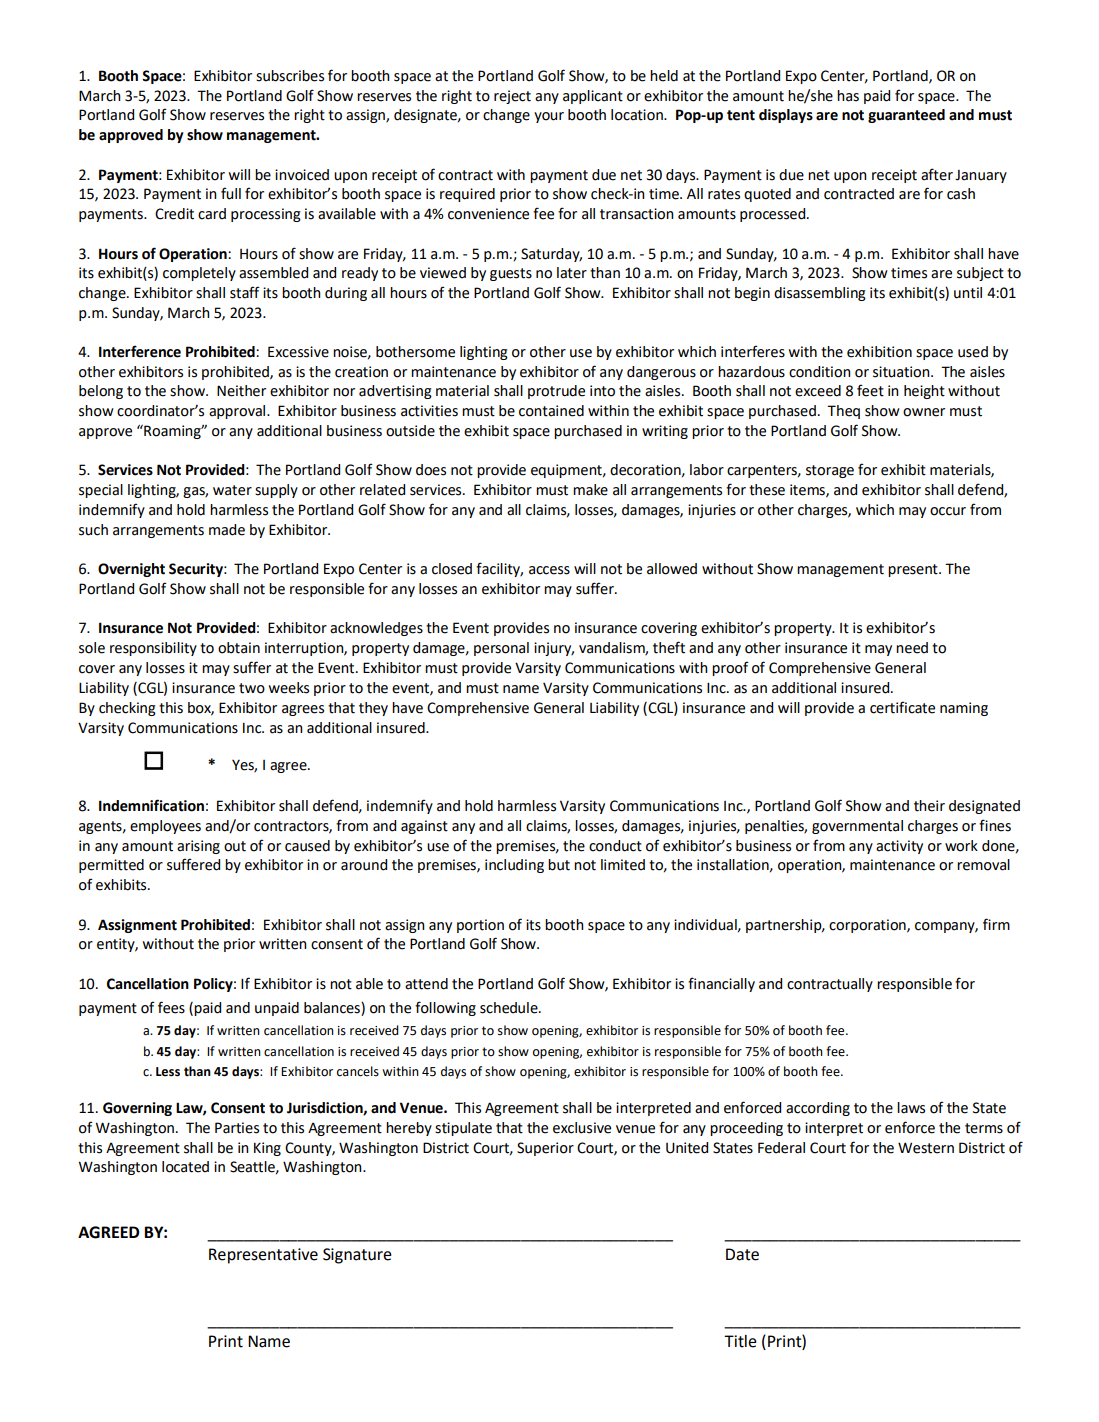 This screenshot has height=1422, width=1099. What do you see at coordinates (549, 117) in the screenshot?
I see `your` at bounding box center [549, 117].
